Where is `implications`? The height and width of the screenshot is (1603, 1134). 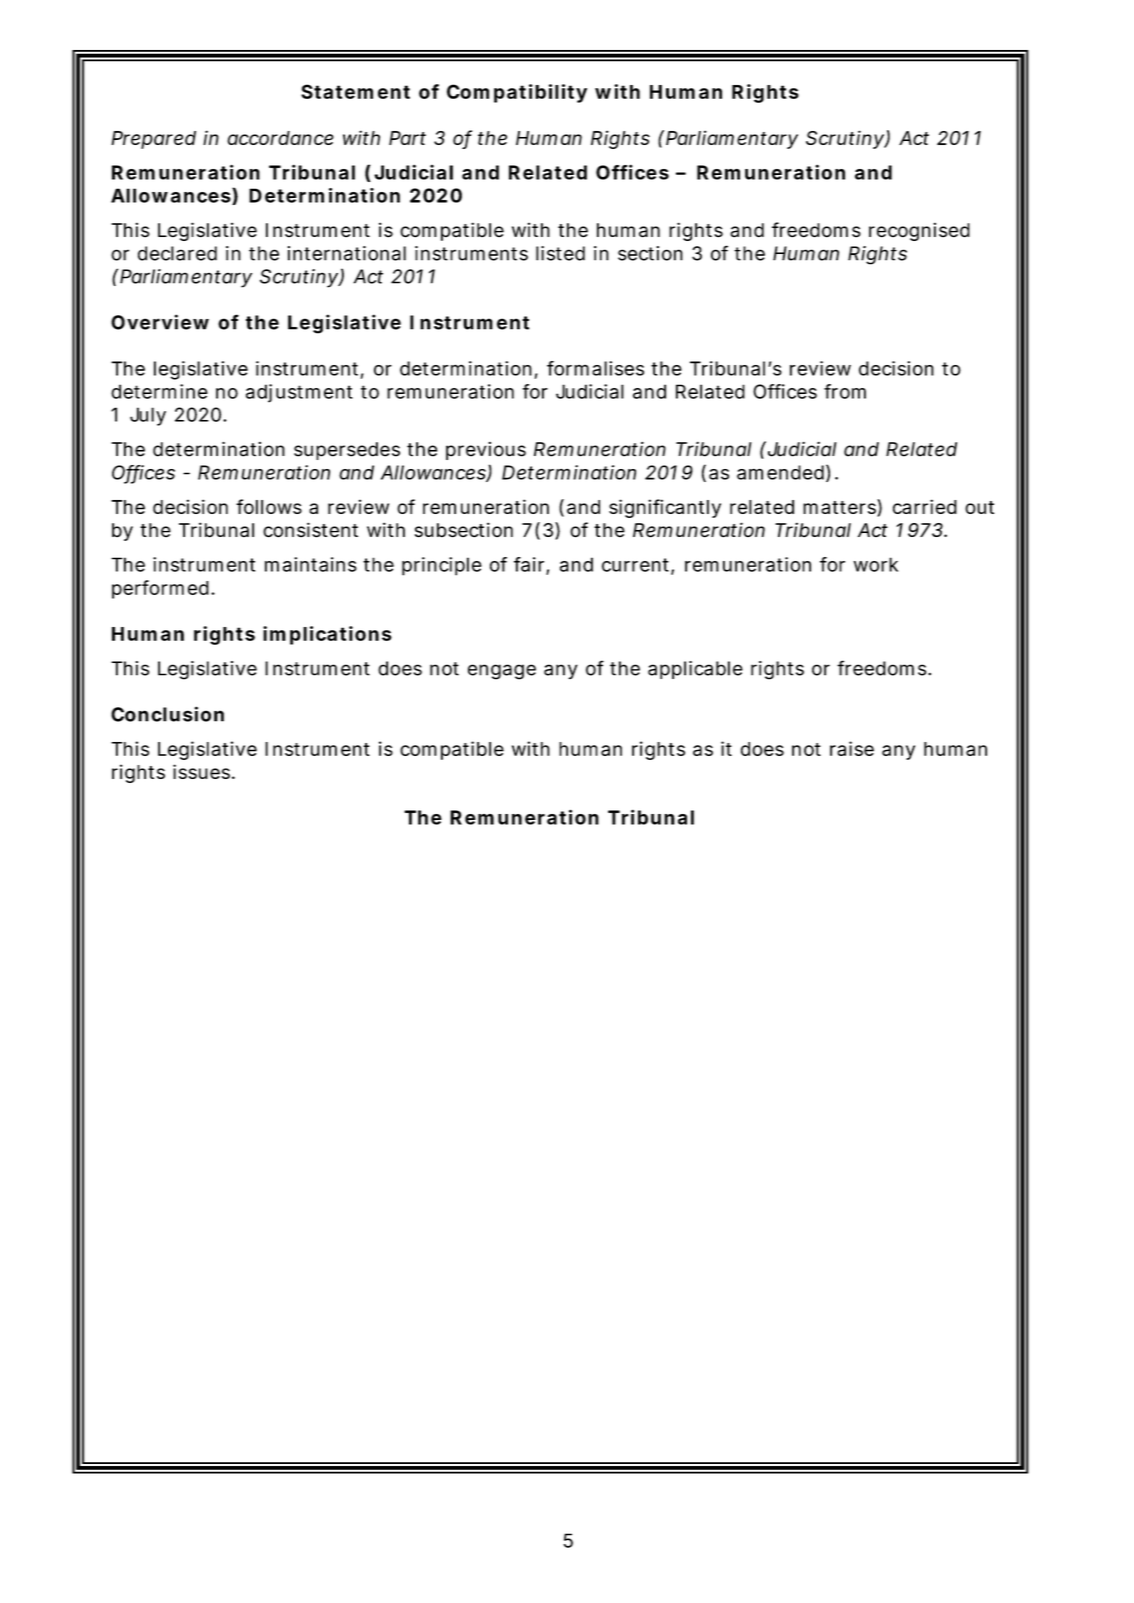
implications is located at coordinates (327, 635).
